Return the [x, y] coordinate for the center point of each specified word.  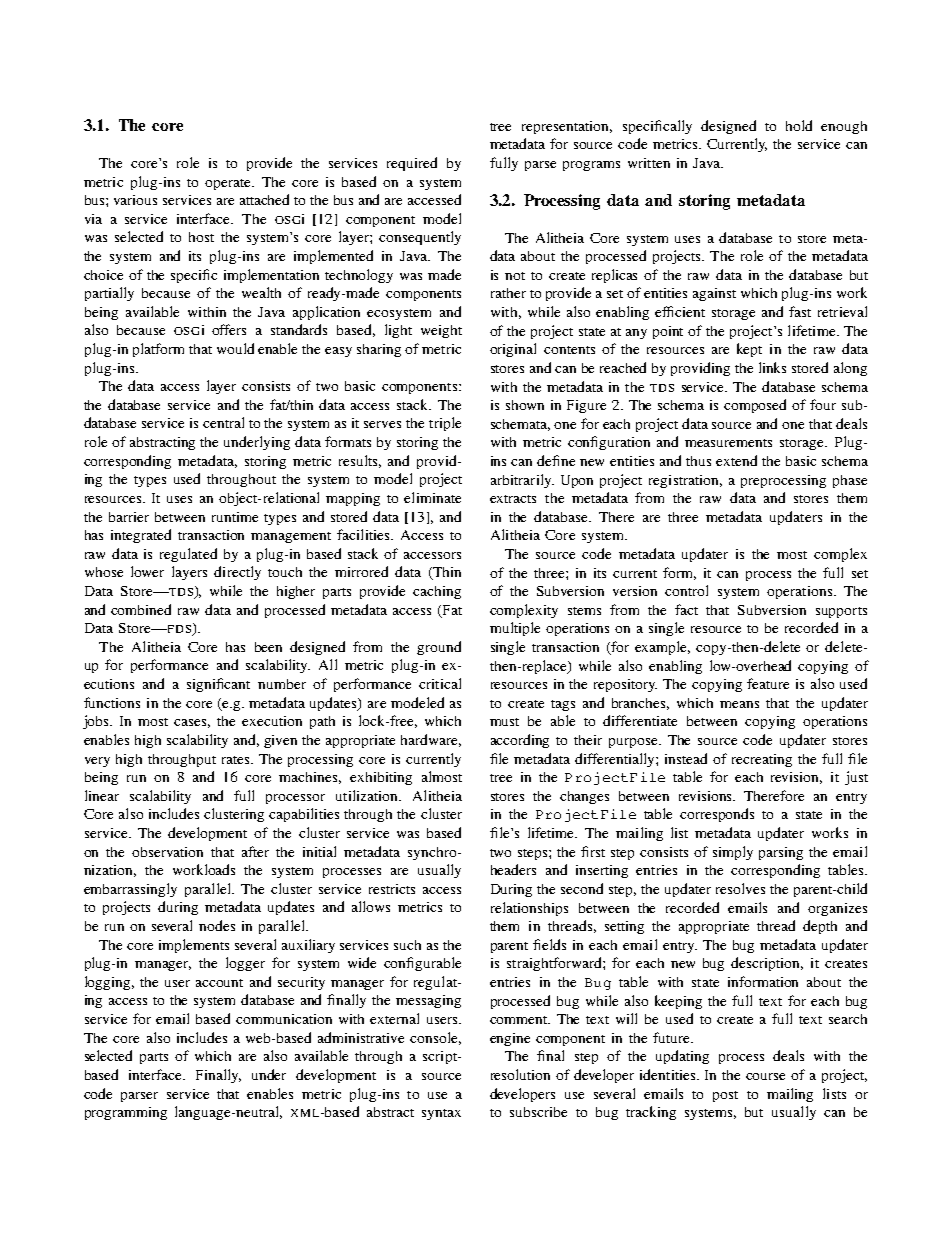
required [412, 164]
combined [141, 609]
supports [841, 612]
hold [799, 125]
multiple [515, 629]
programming [126, 1113]
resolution [520, 1074]
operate [229, 184]
